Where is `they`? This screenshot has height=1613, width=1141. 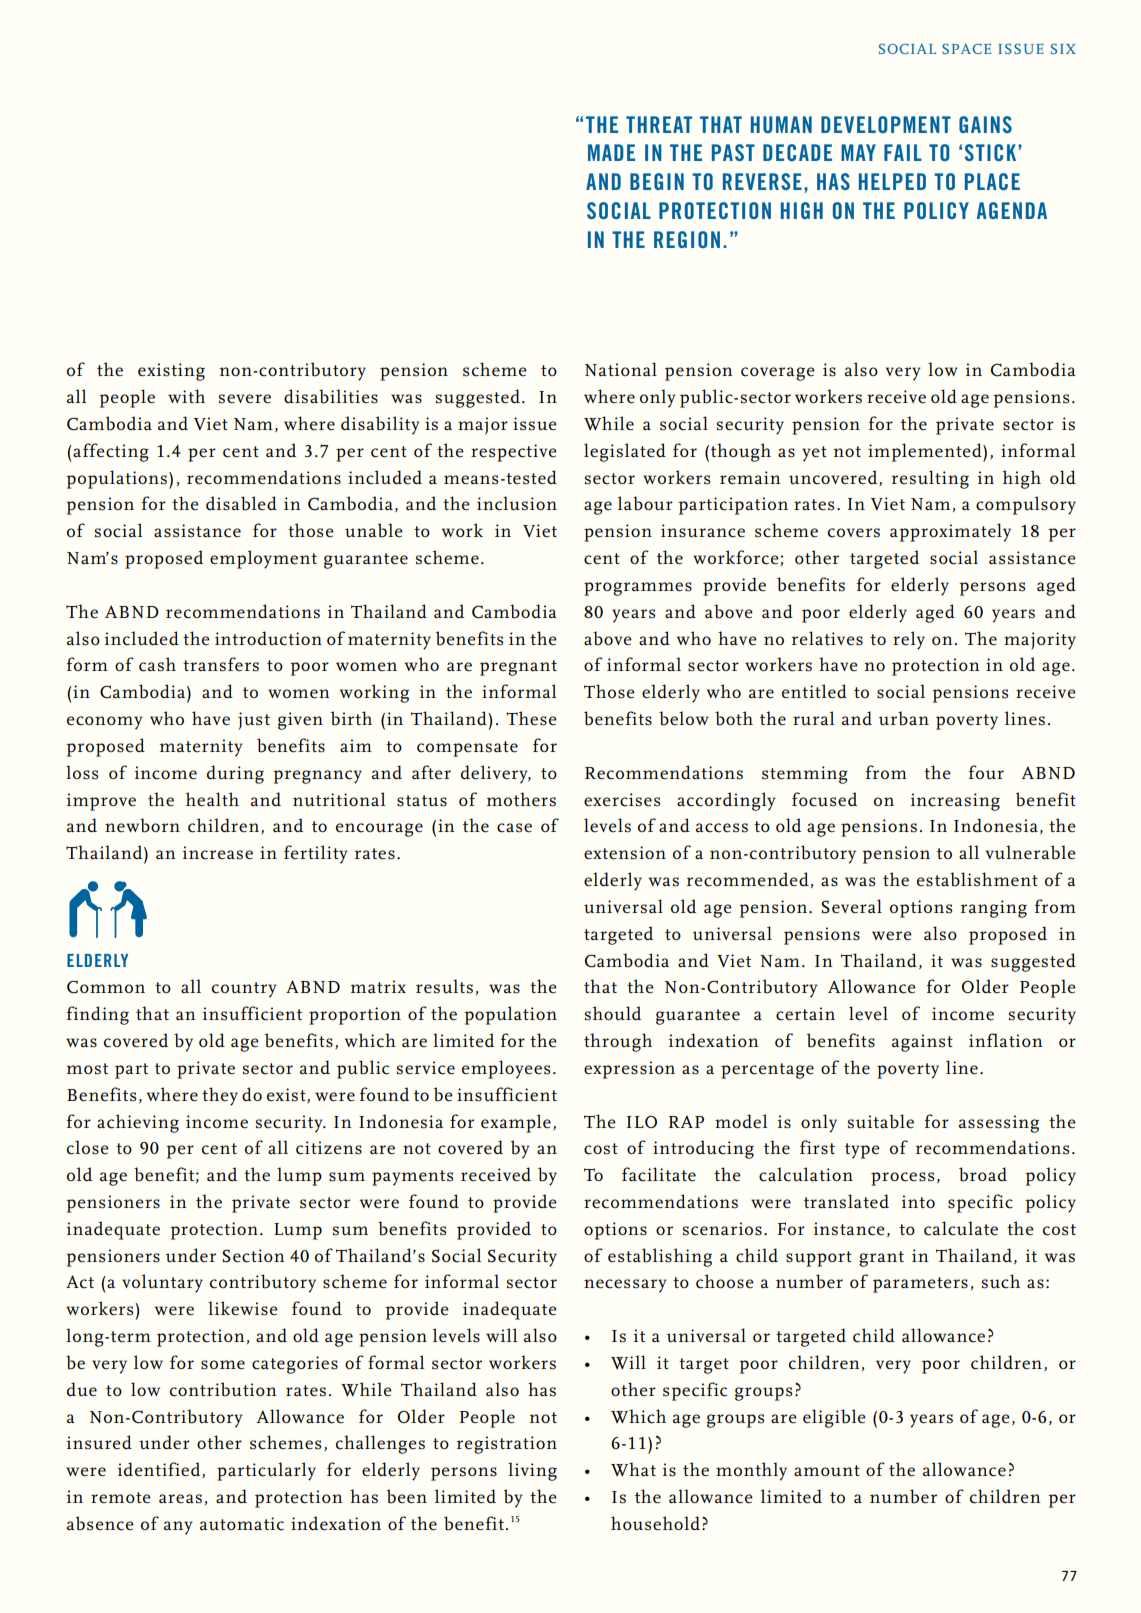 they is located at coordinates (220, 1096).
